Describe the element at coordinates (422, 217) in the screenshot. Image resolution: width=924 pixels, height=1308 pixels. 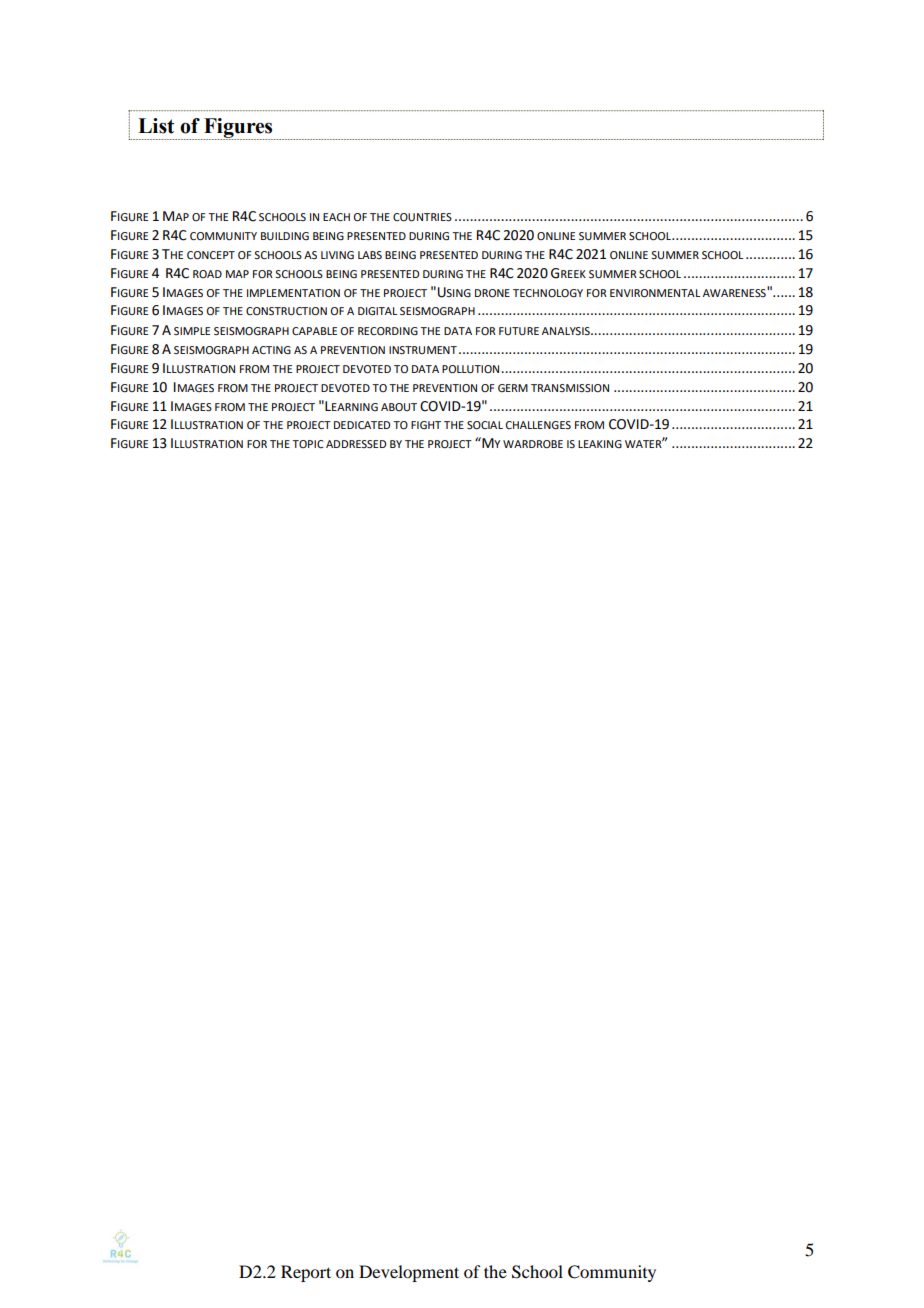
I see `COUNTRIES` at that location.
